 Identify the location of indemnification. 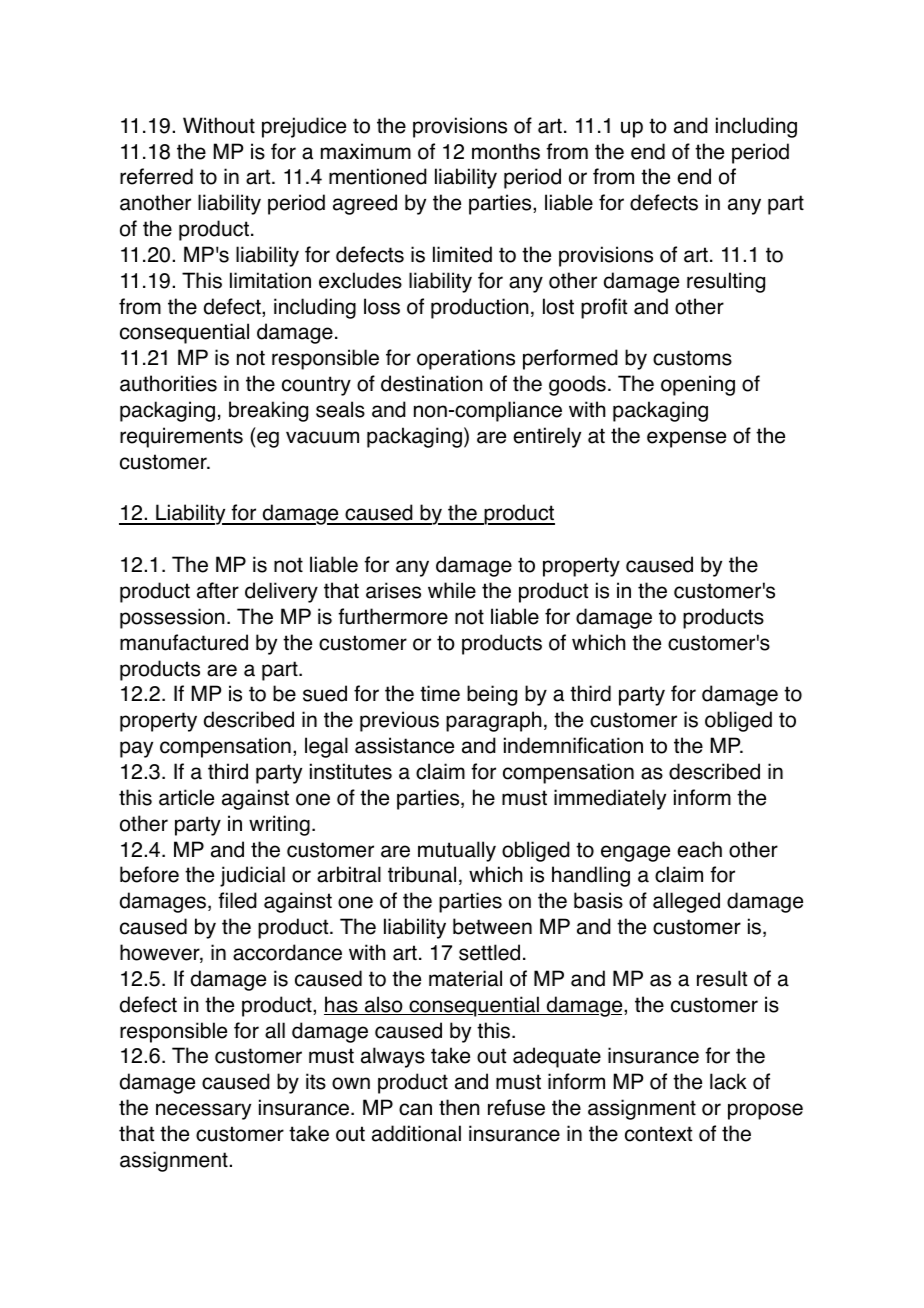
(573, 745).
